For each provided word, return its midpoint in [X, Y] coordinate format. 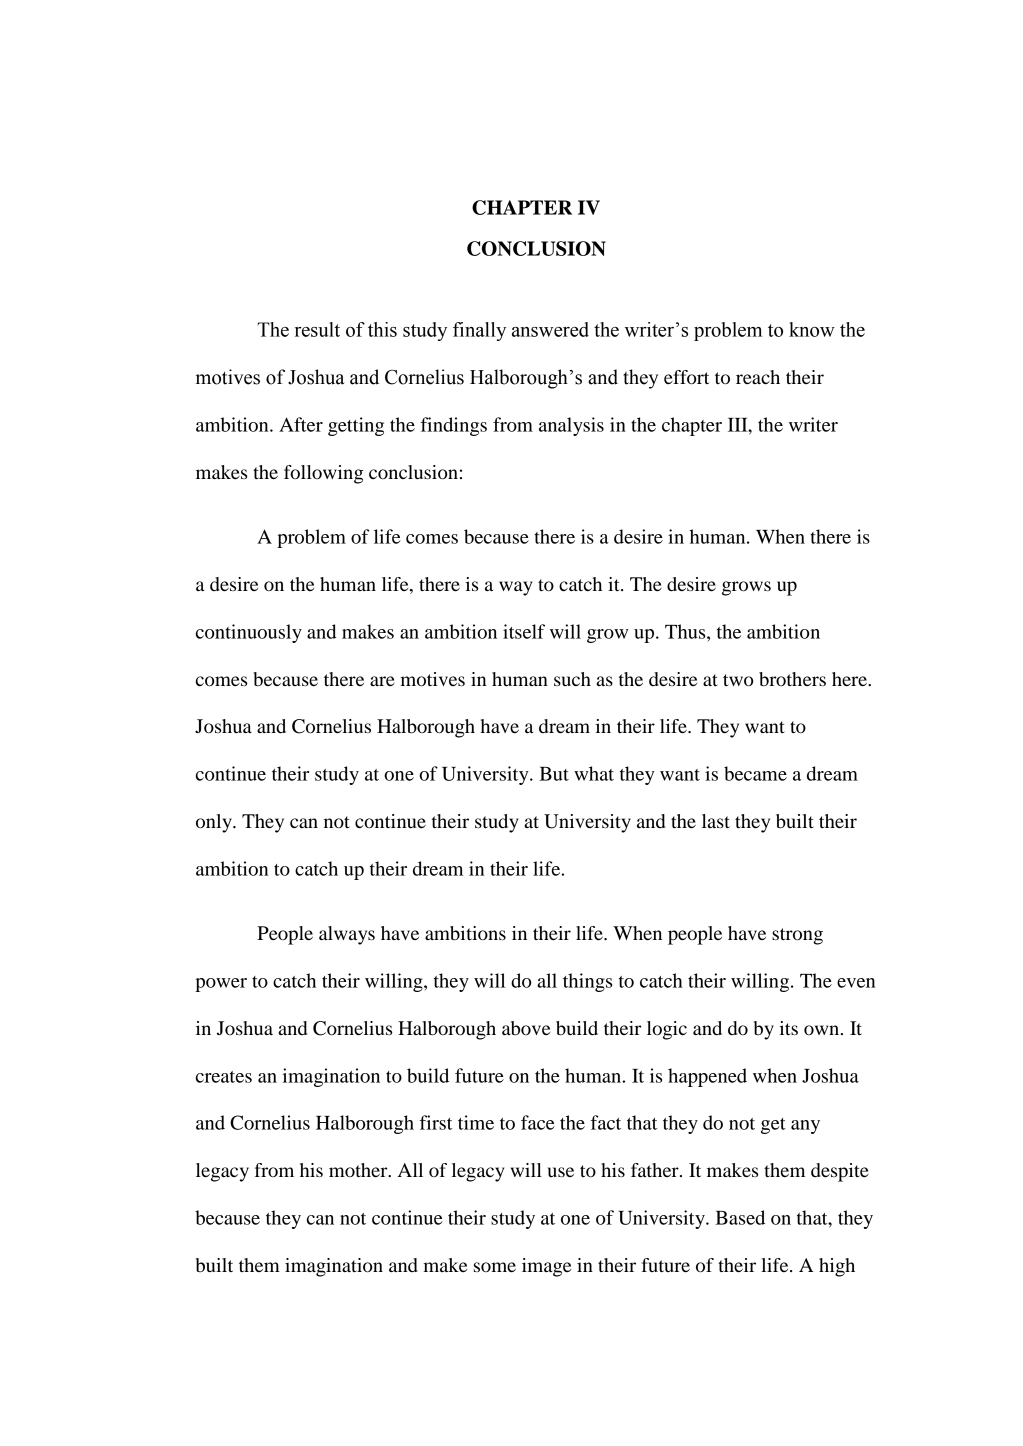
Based [740, 1217]
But [554, 774]
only [215, 823]
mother [359, 1170]
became [755, 773]
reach [758, 377]
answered [550, 329]
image [546, 1267]
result [317, 329]
